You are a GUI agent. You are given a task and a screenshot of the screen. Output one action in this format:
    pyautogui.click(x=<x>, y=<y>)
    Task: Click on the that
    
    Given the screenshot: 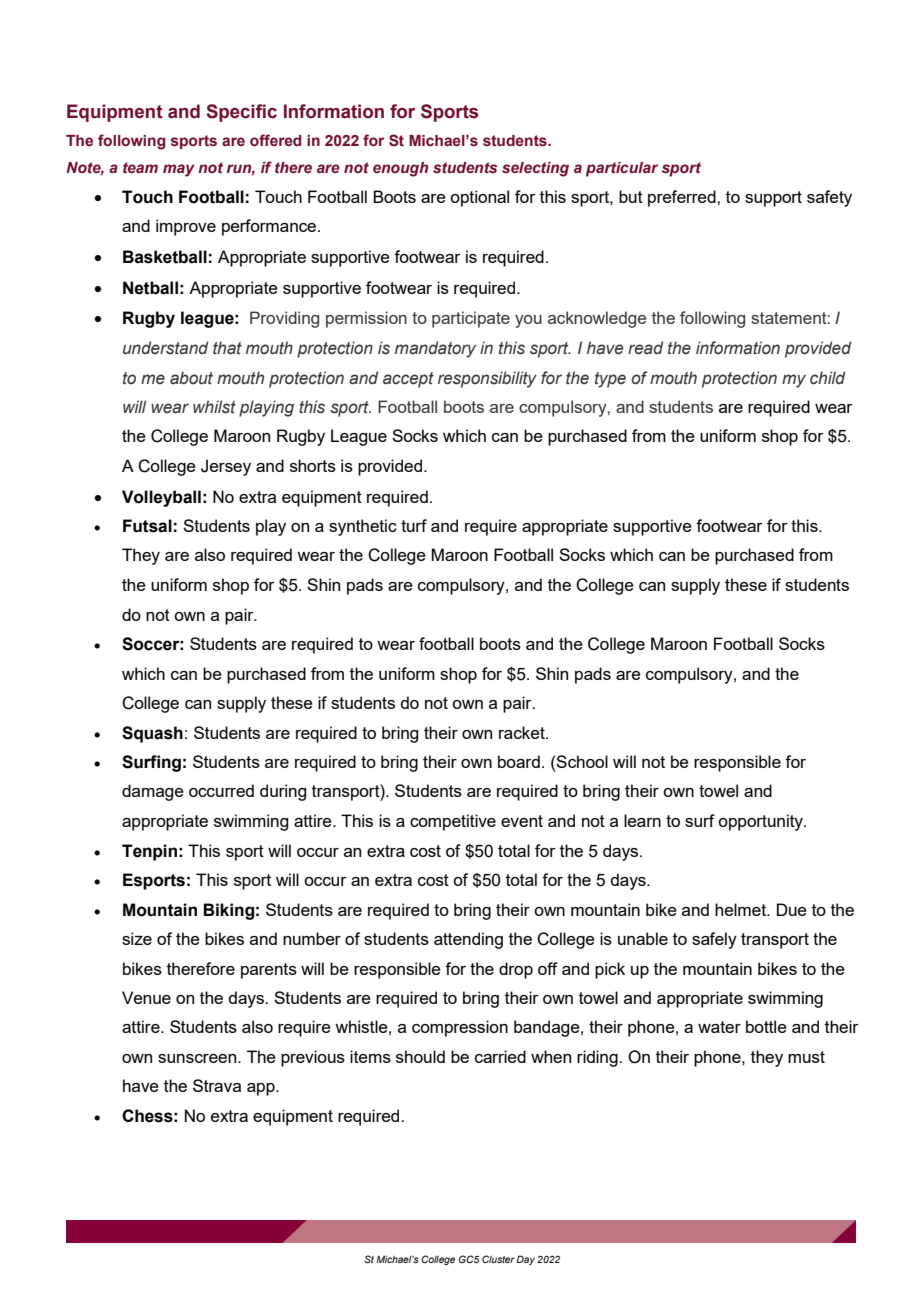 What is the action you would take?
    pyautogui.click(x=227, y=348)
